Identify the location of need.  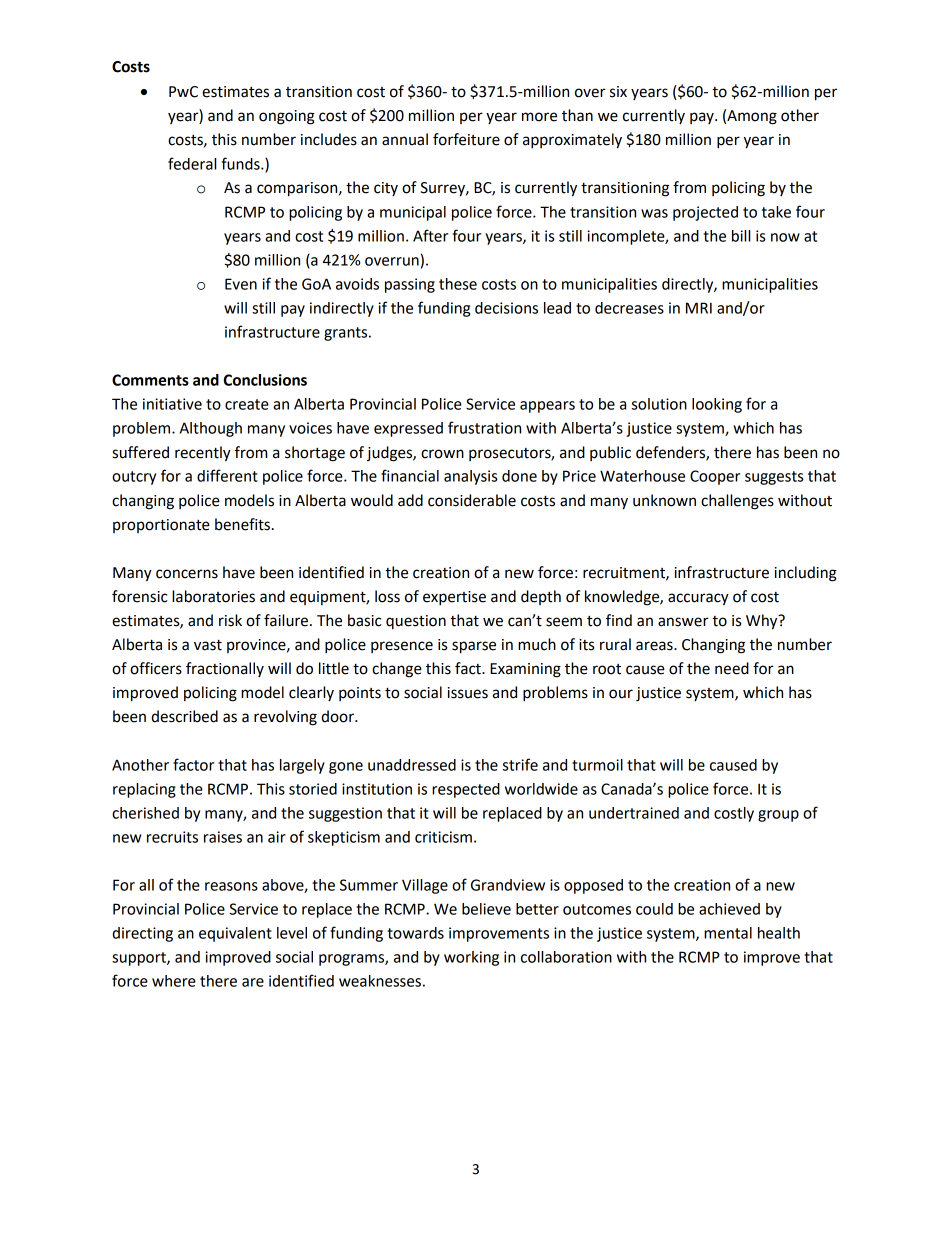
(732, 668).
